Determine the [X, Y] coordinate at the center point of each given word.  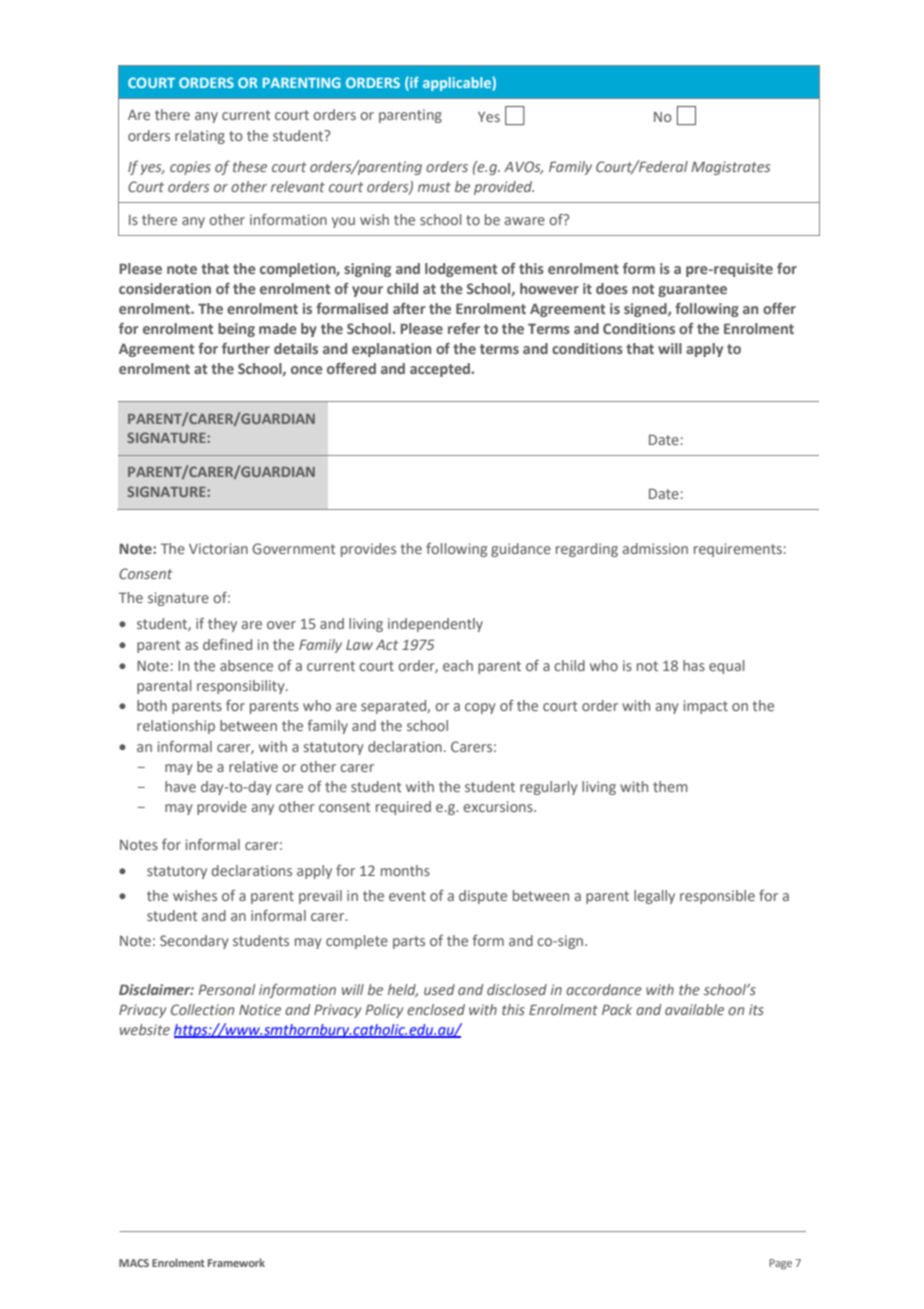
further [246, 348]
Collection [202, 1009]
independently [435, 625]
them [670, 786]
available [694, 1009]
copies [190, 168]
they [222, 625]
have [180, 786]
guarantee [692, 290]
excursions [499, 806]
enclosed [436, 1009]
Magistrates [730, 168]
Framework [236, 1262]
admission [655, 548]
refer [464, 328]
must [434, 187]
